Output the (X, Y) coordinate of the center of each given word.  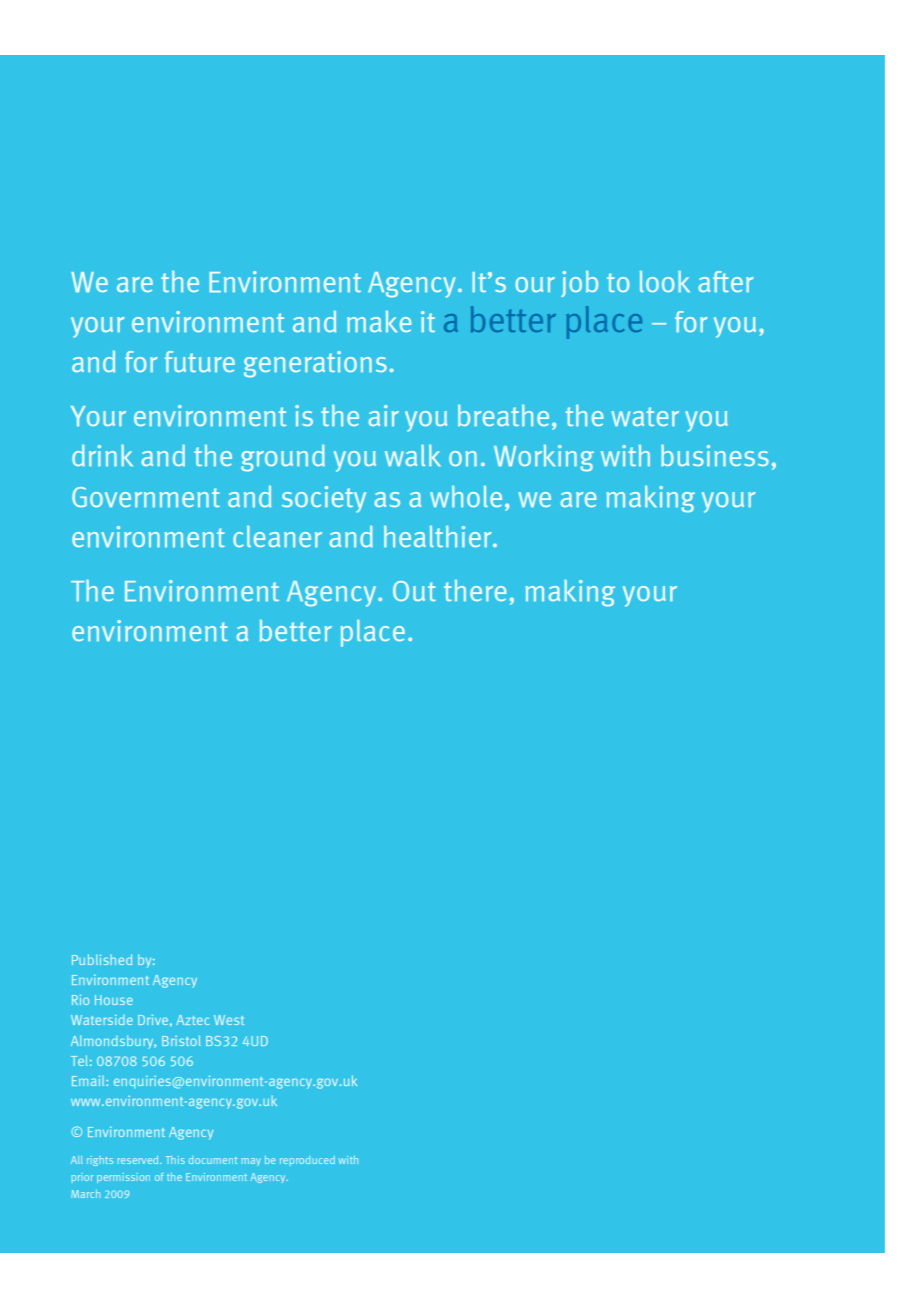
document (213, 1160)
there (475, 590)
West (229, 1020)
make (379, 321)
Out (414, 591)
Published (102, 959)
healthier (439, 536)
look (665, 281)
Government (146, 497)
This (175, 1160)
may (251, 1162)
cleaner (277, 536)
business (715, 455)
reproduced (307, 1161)
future (200, 361)
